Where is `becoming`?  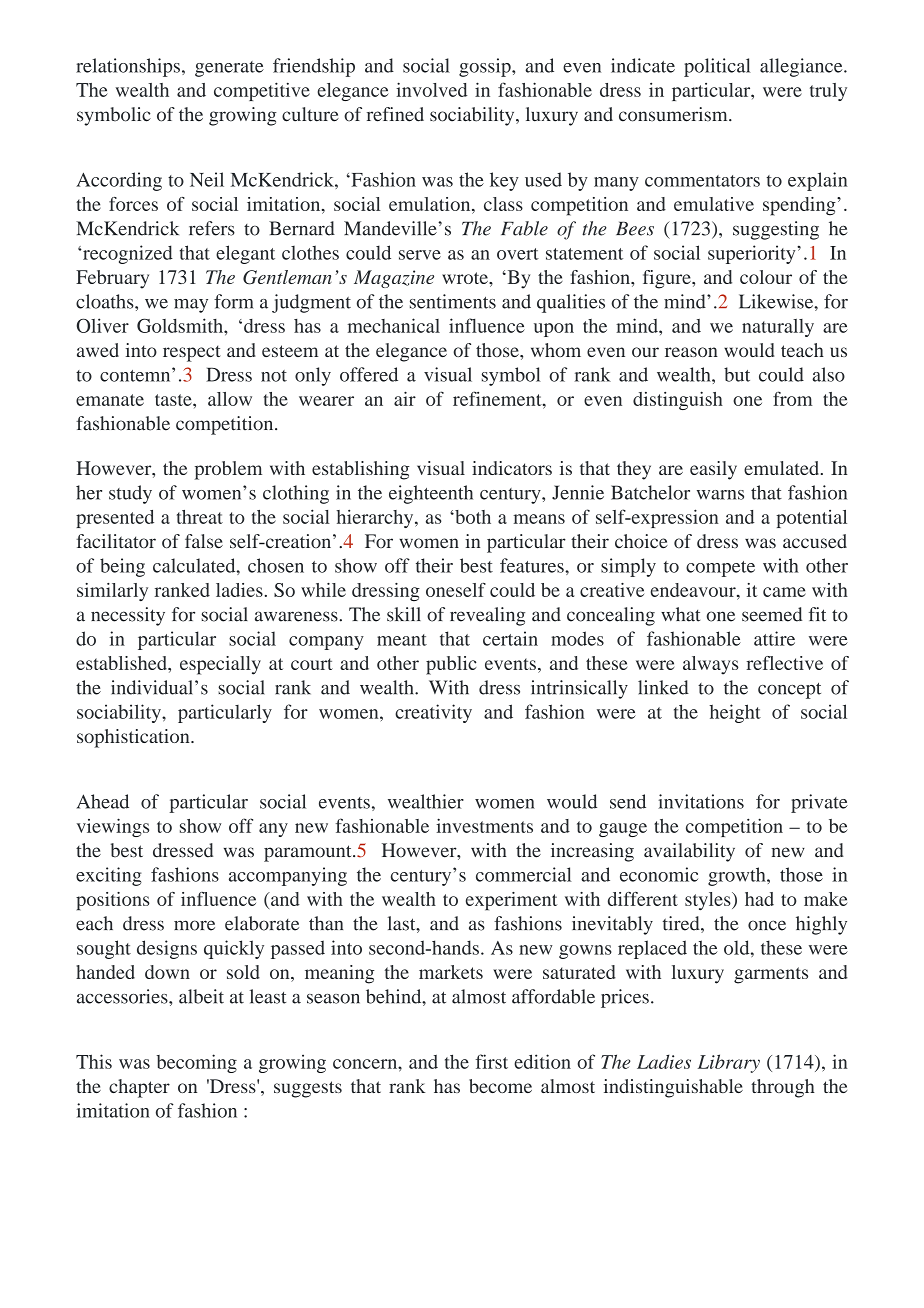
becoming is located at coordinates (197, 1063).
